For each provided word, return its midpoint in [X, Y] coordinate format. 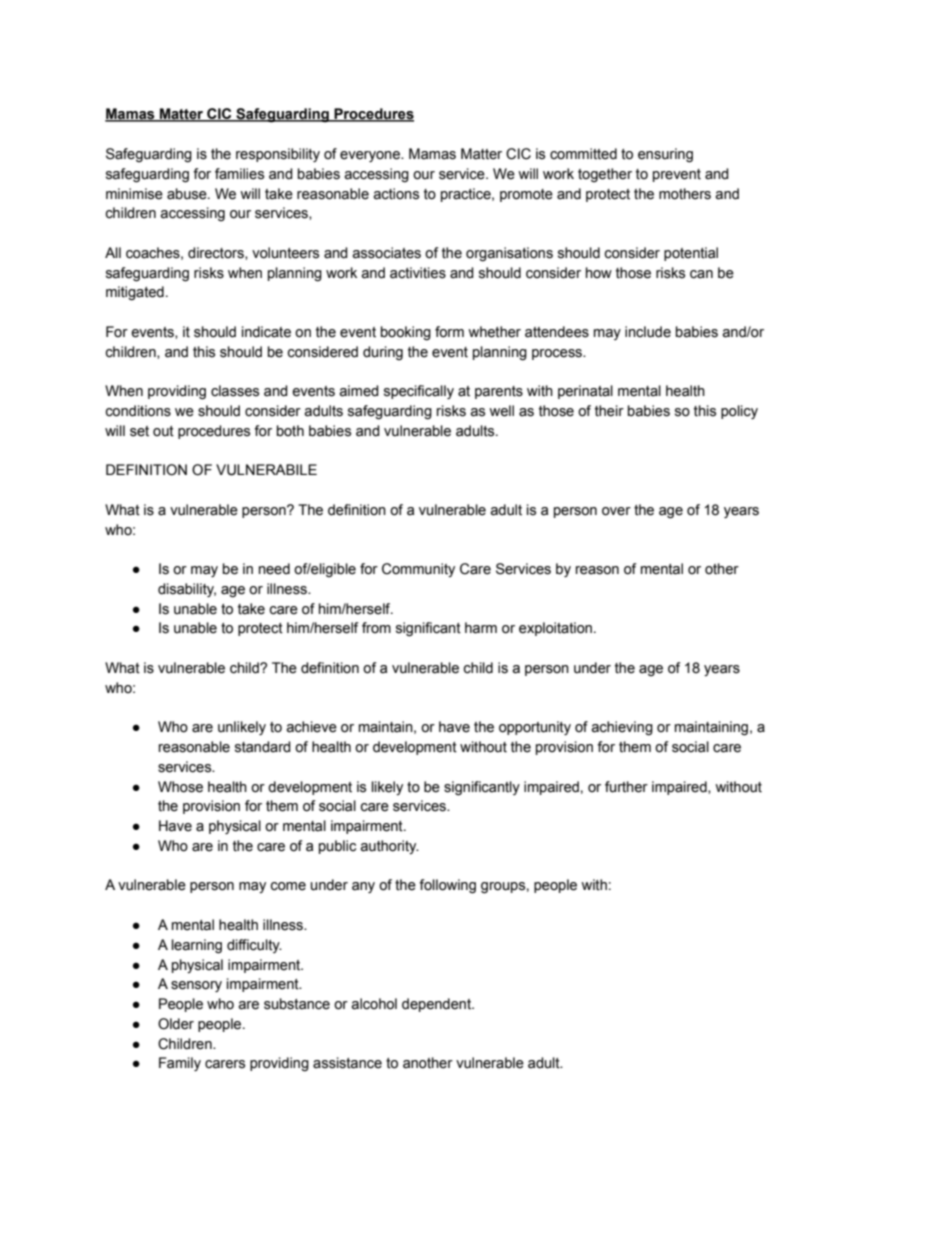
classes [235, 391]
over [616, 511]
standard [263, 747]
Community [418, 570]
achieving [622, 728]
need [274, 569]
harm [481, 628]
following [447, 886]
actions [396, 194]
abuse [188, 194]
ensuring [665, 155]
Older [176, 1024]
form [449, 332]
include [648, 332]
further [626, 787]
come [288, 886]
